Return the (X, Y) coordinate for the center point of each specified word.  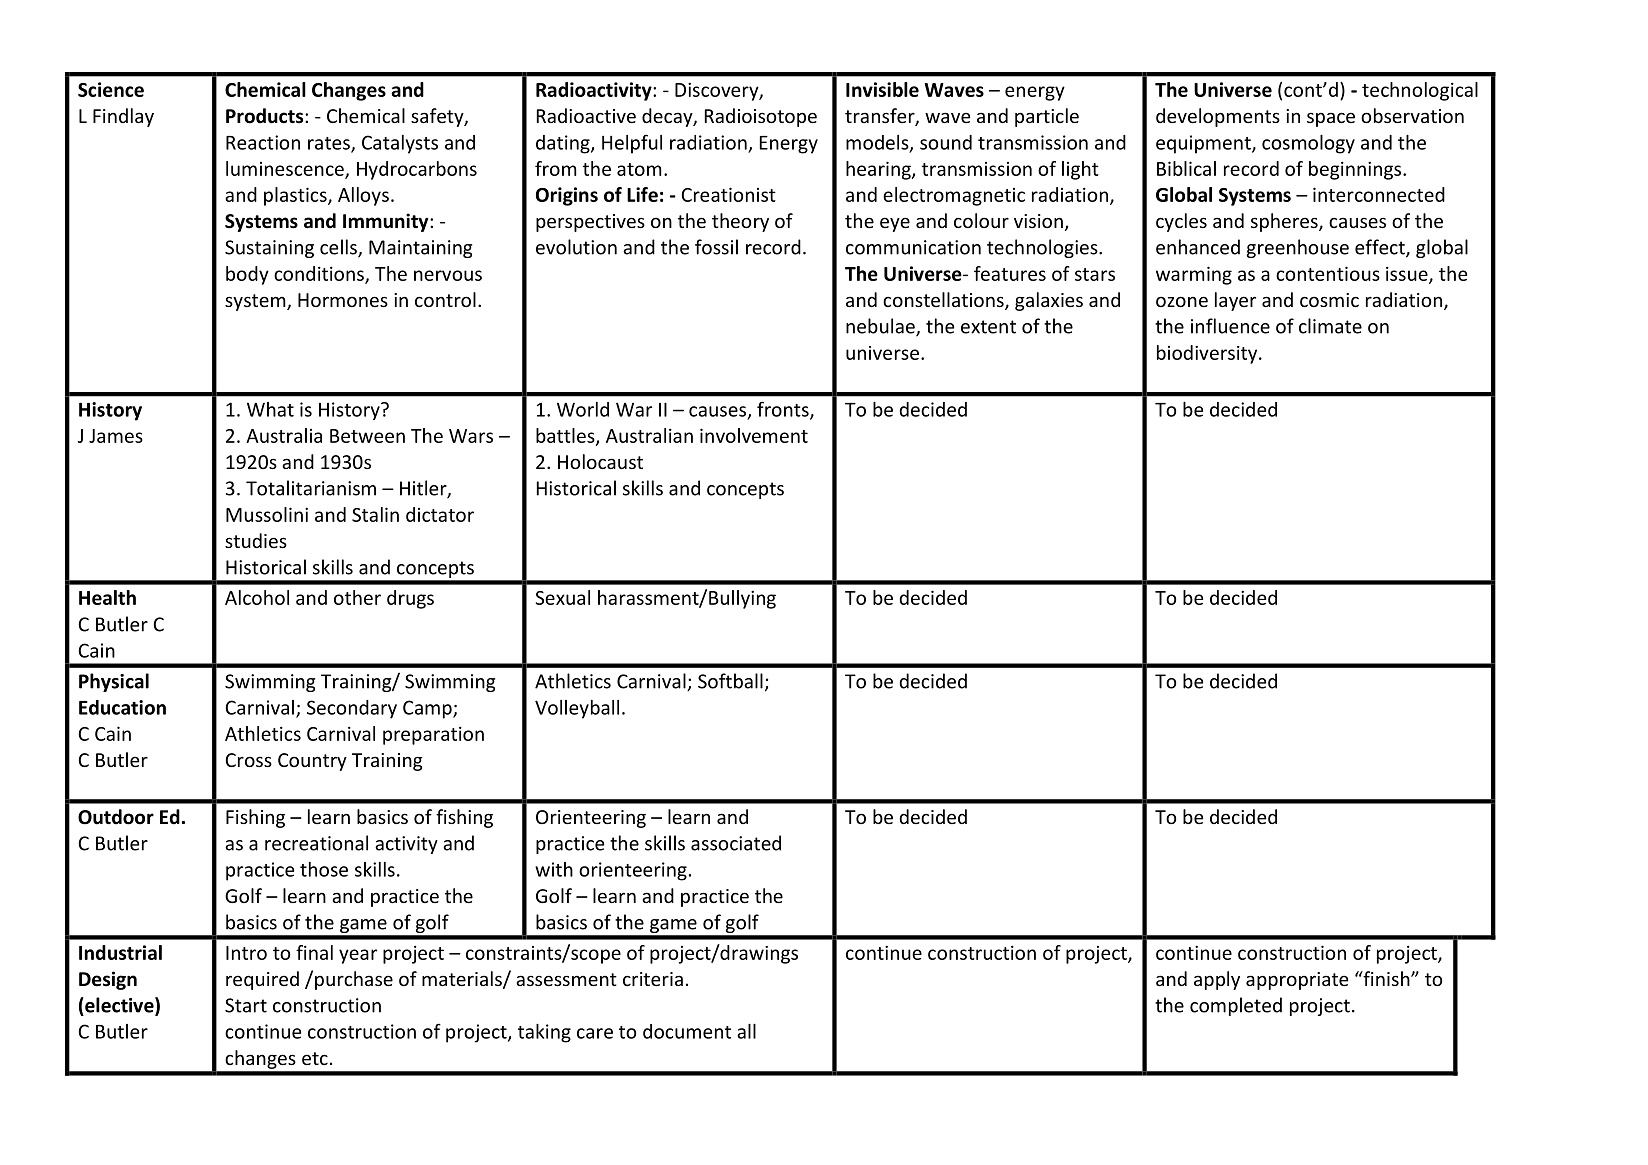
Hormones (343, 300)
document (687, 1031)
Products (266, 116)
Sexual (563, 597)
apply (1217, 980)
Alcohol (257, 597)
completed (1236, 1006)
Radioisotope (761, 117)
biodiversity (1208, 354)
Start (246, 1005)
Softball (730, 681)
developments (1218, 117)
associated (736, 843)
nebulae (881, 327)
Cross (248, 760)
